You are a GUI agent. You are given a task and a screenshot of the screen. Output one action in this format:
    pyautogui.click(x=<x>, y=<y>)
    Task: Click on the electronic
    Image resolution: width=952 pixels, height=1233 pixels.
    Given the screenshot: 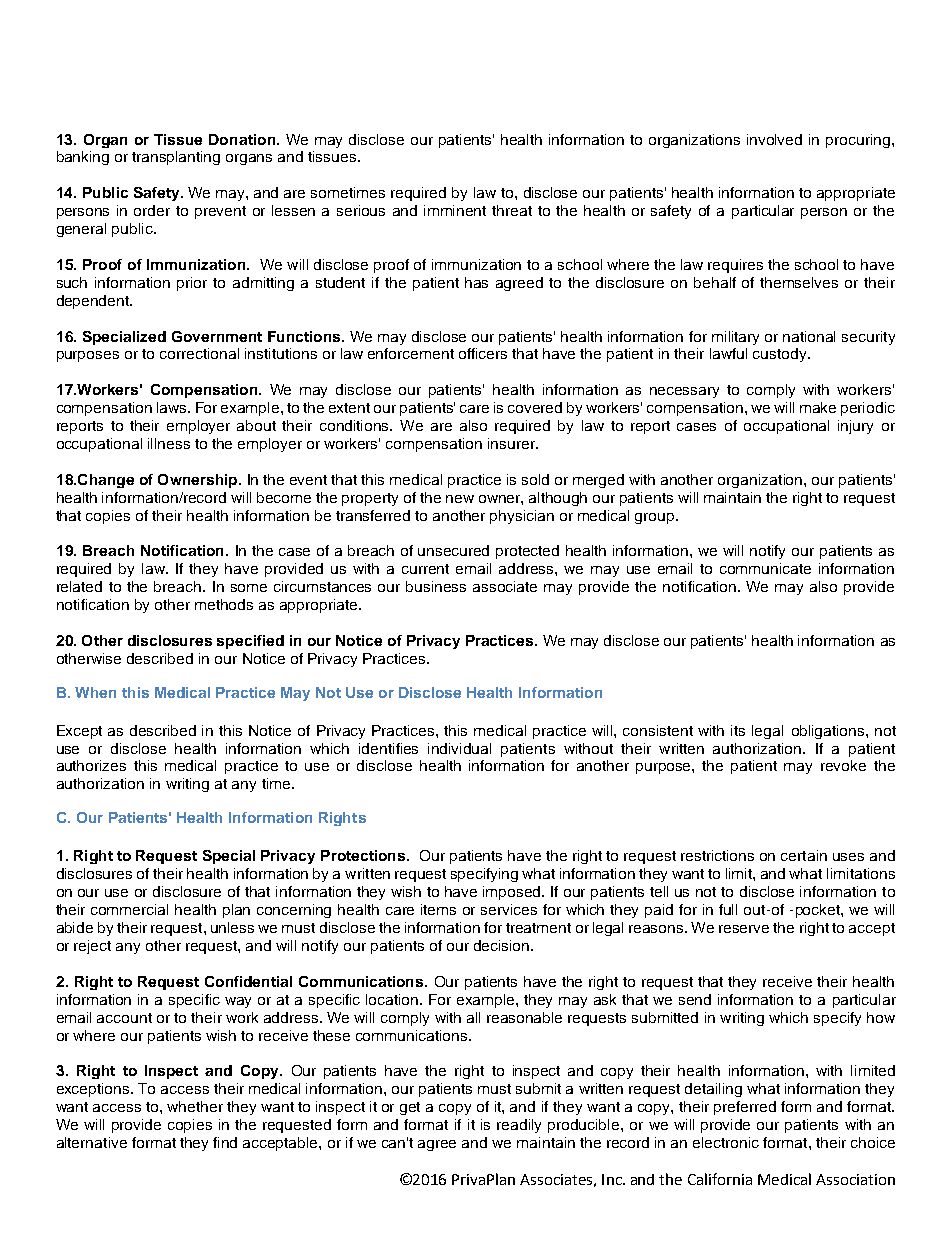 What is the action you would take?
    pyautogui.click(x=726, y=1142)
